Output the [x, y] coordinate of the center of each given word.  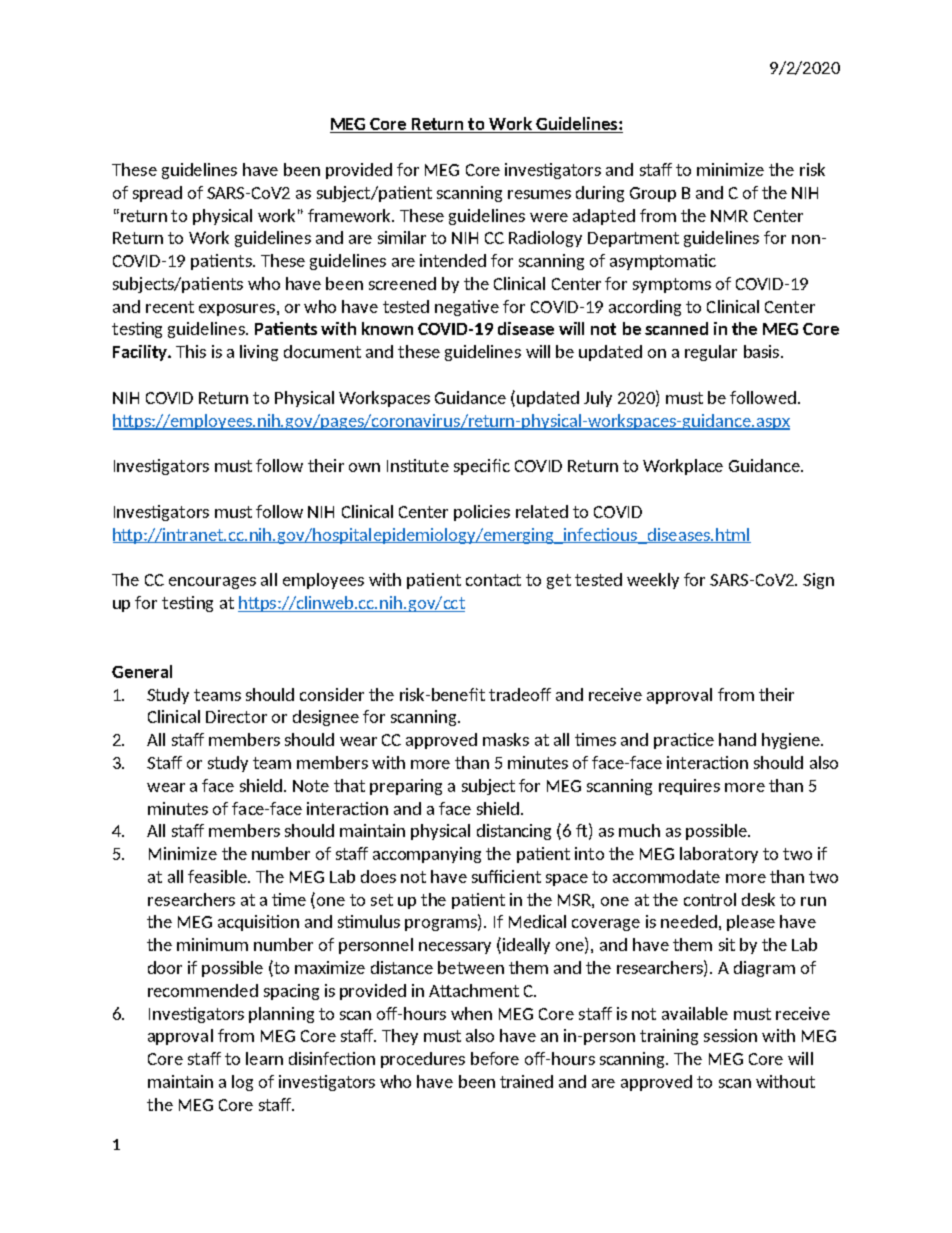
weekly [653, 581]
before [495, 1058]
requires [689, 787]
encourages [212, 583]
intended [453, 260]
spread [157, 194]
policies [482, 513]
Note [311, 786]
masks [506, 739]
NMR [729, 216]
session [730, 1035]
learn [264, 1058]
